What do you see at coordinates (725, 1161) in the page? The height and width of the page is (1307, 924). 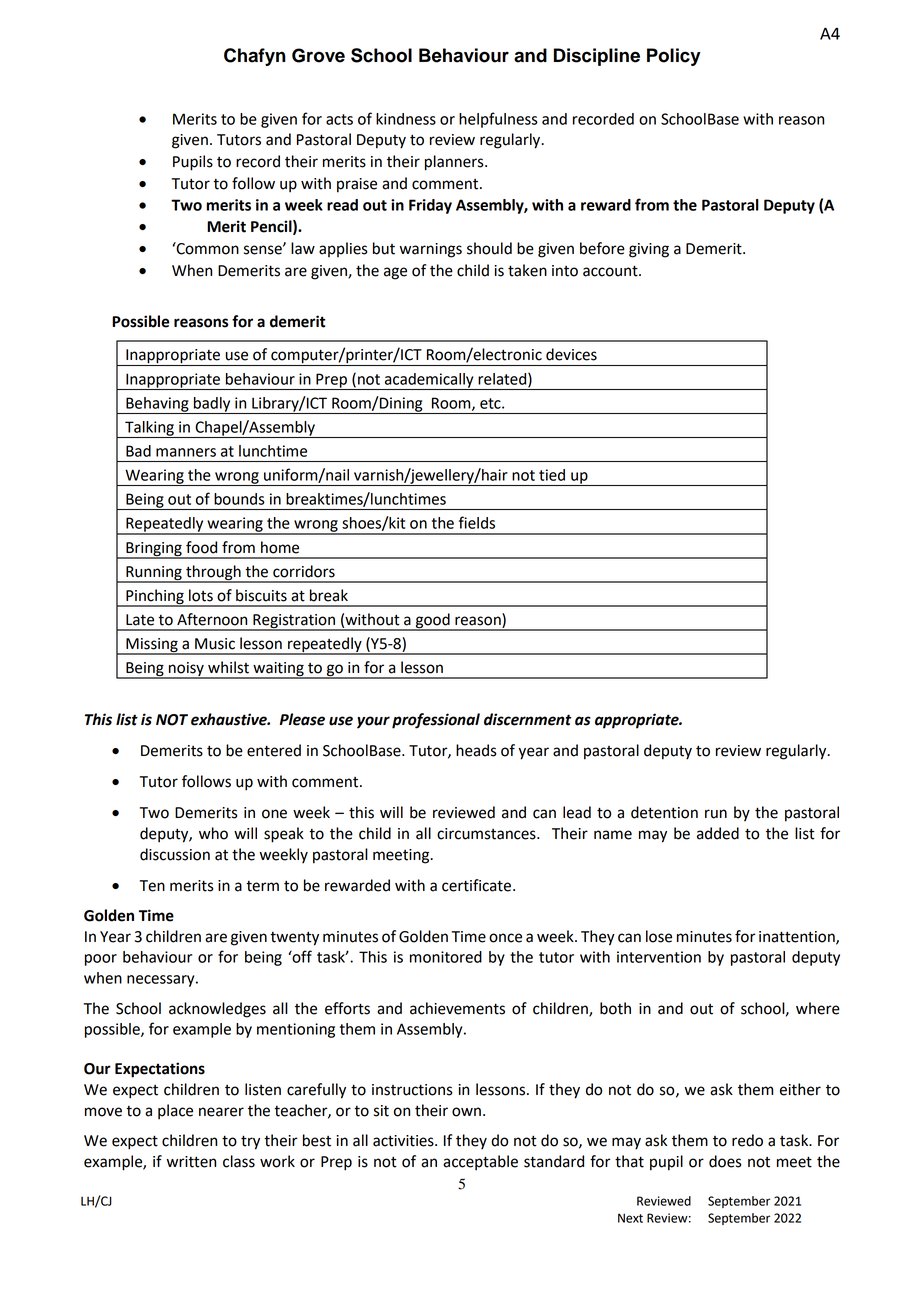 I see `does` at bounding box center [725, 1161].
